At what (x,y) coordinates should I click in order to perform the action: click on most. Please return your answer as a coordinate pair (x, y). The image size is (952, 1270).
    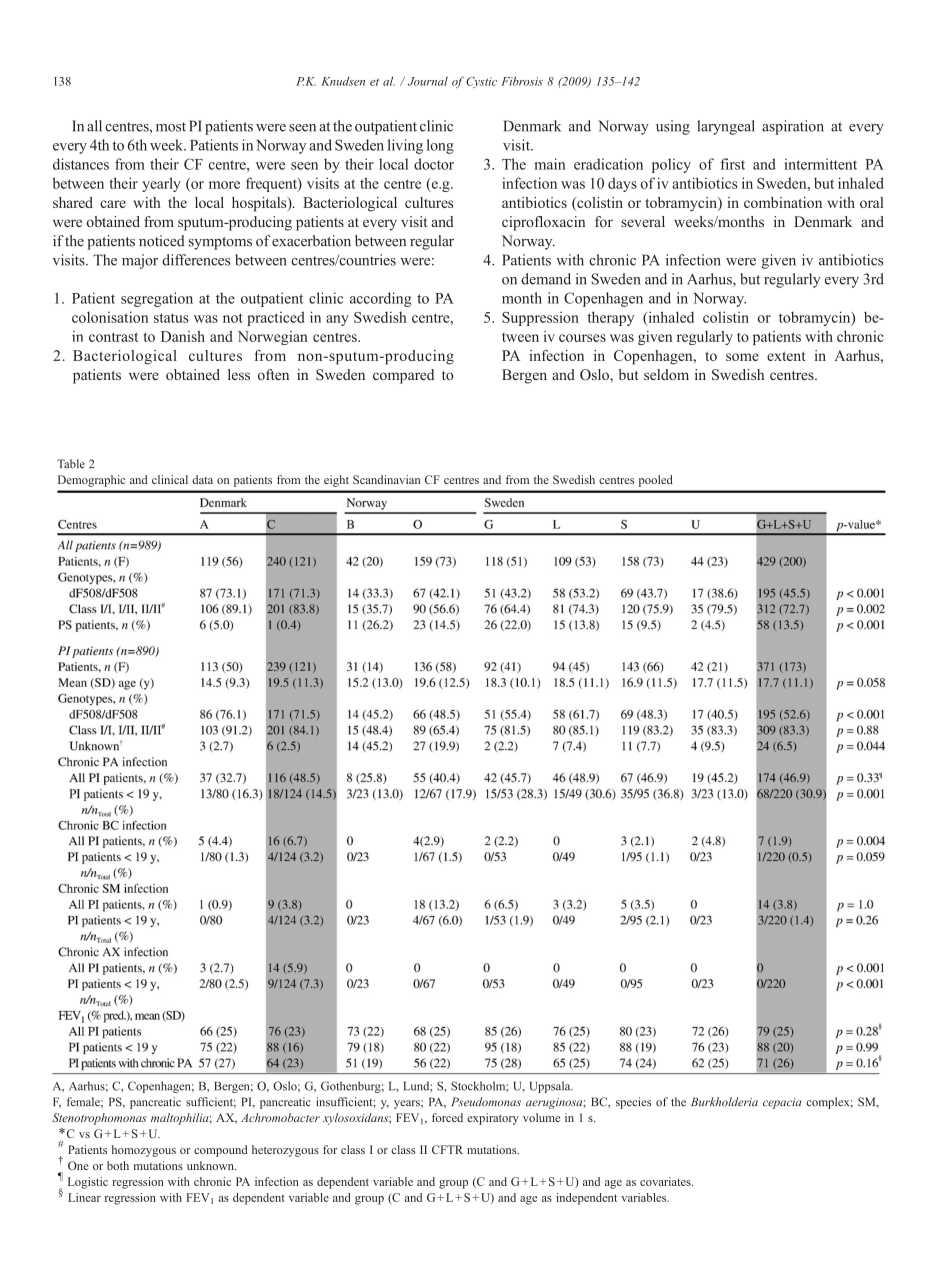
    Looking at the image, I should click on (171, 127).
